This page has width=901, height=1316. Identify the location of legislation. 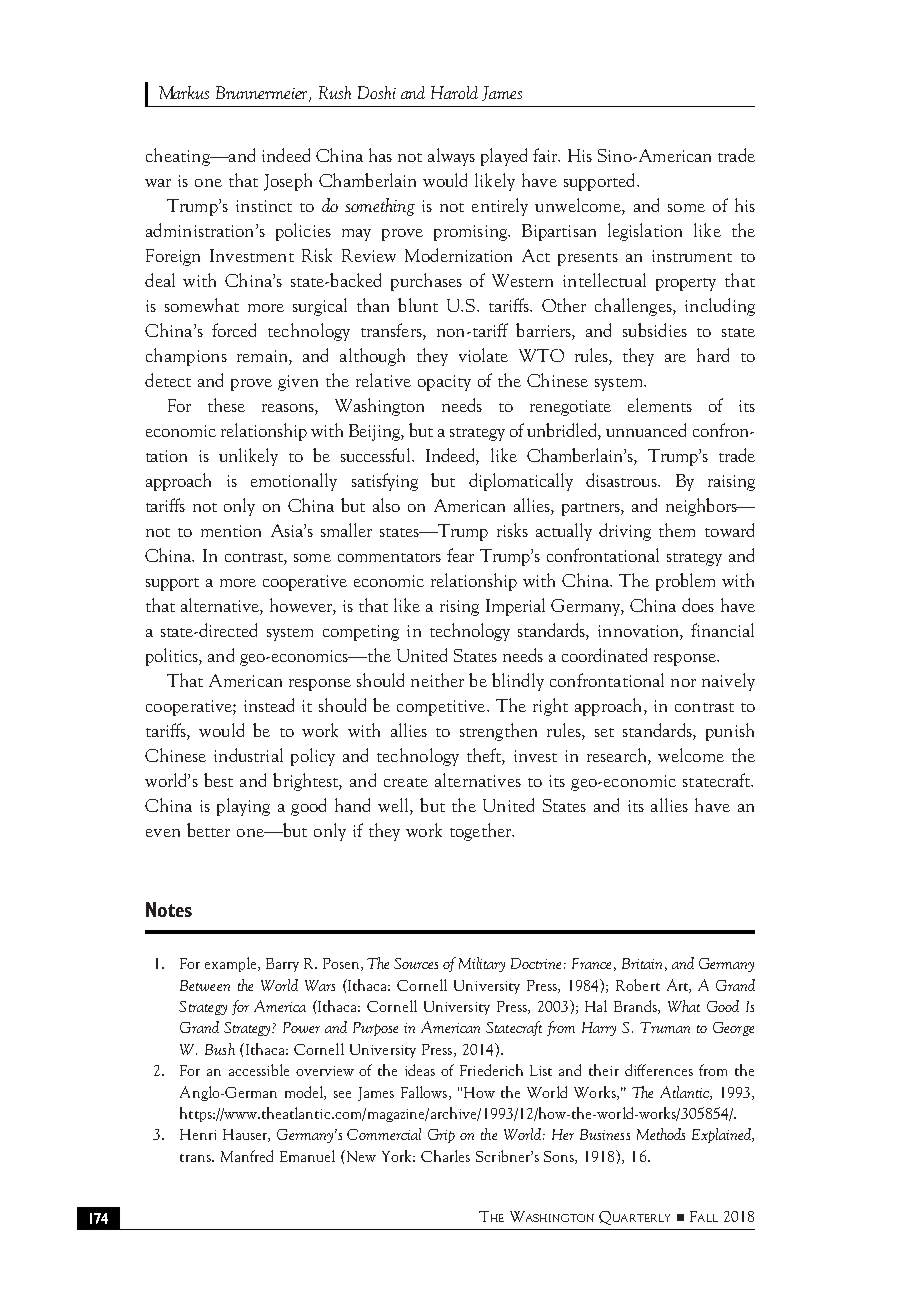
(645, 232).
